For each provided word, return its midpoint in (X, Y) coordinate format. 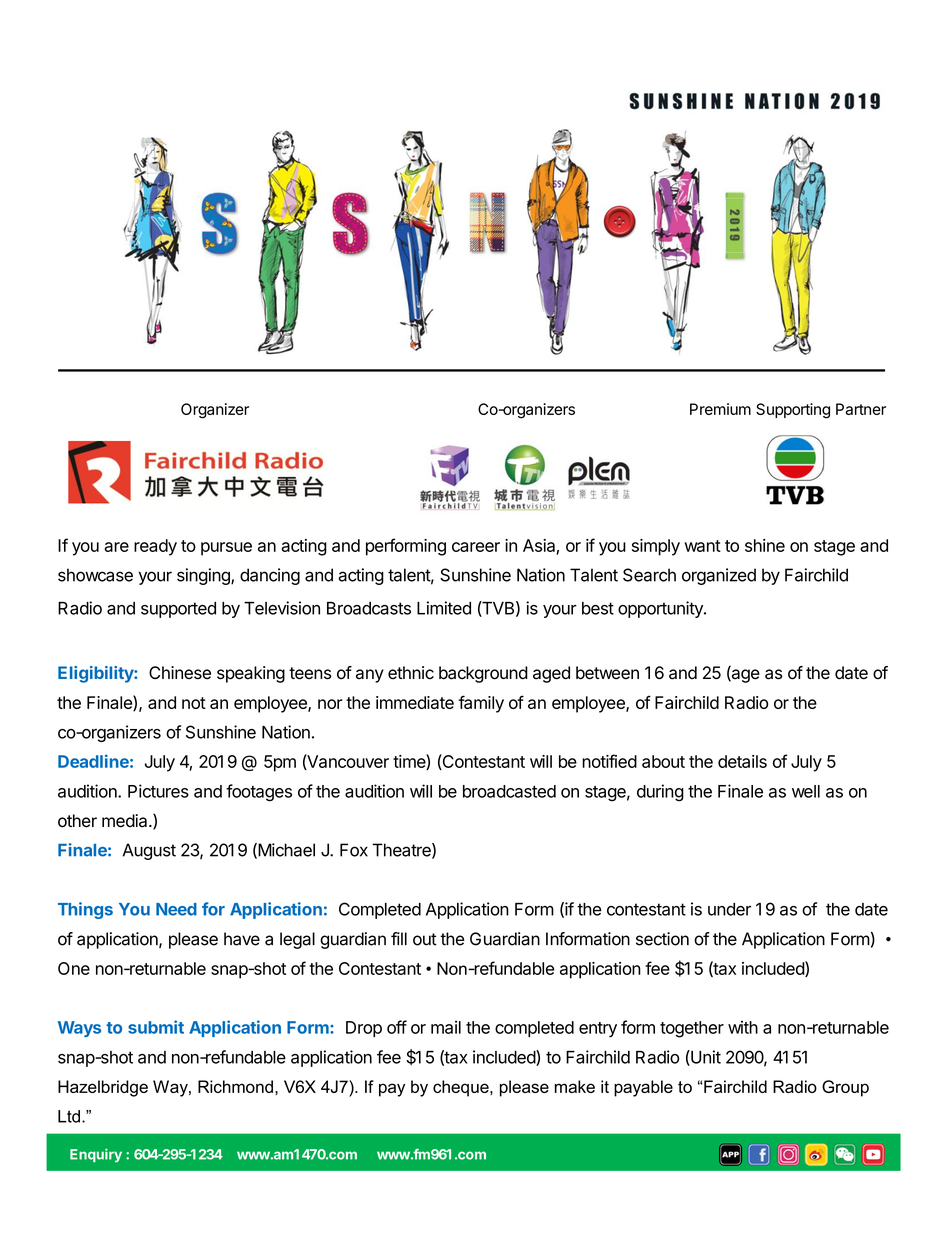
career (476, 547)
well (806, 791)
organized (719, 576)
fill (399, 938)
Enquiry (96, 1155)
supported (178, 610)
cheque (462, 1088)
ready (155, 547)
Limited (444, 608)
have (242, 939)
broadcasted (509, 791)
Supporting (793, 411)
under (729, 909)
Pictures (158, 791)
